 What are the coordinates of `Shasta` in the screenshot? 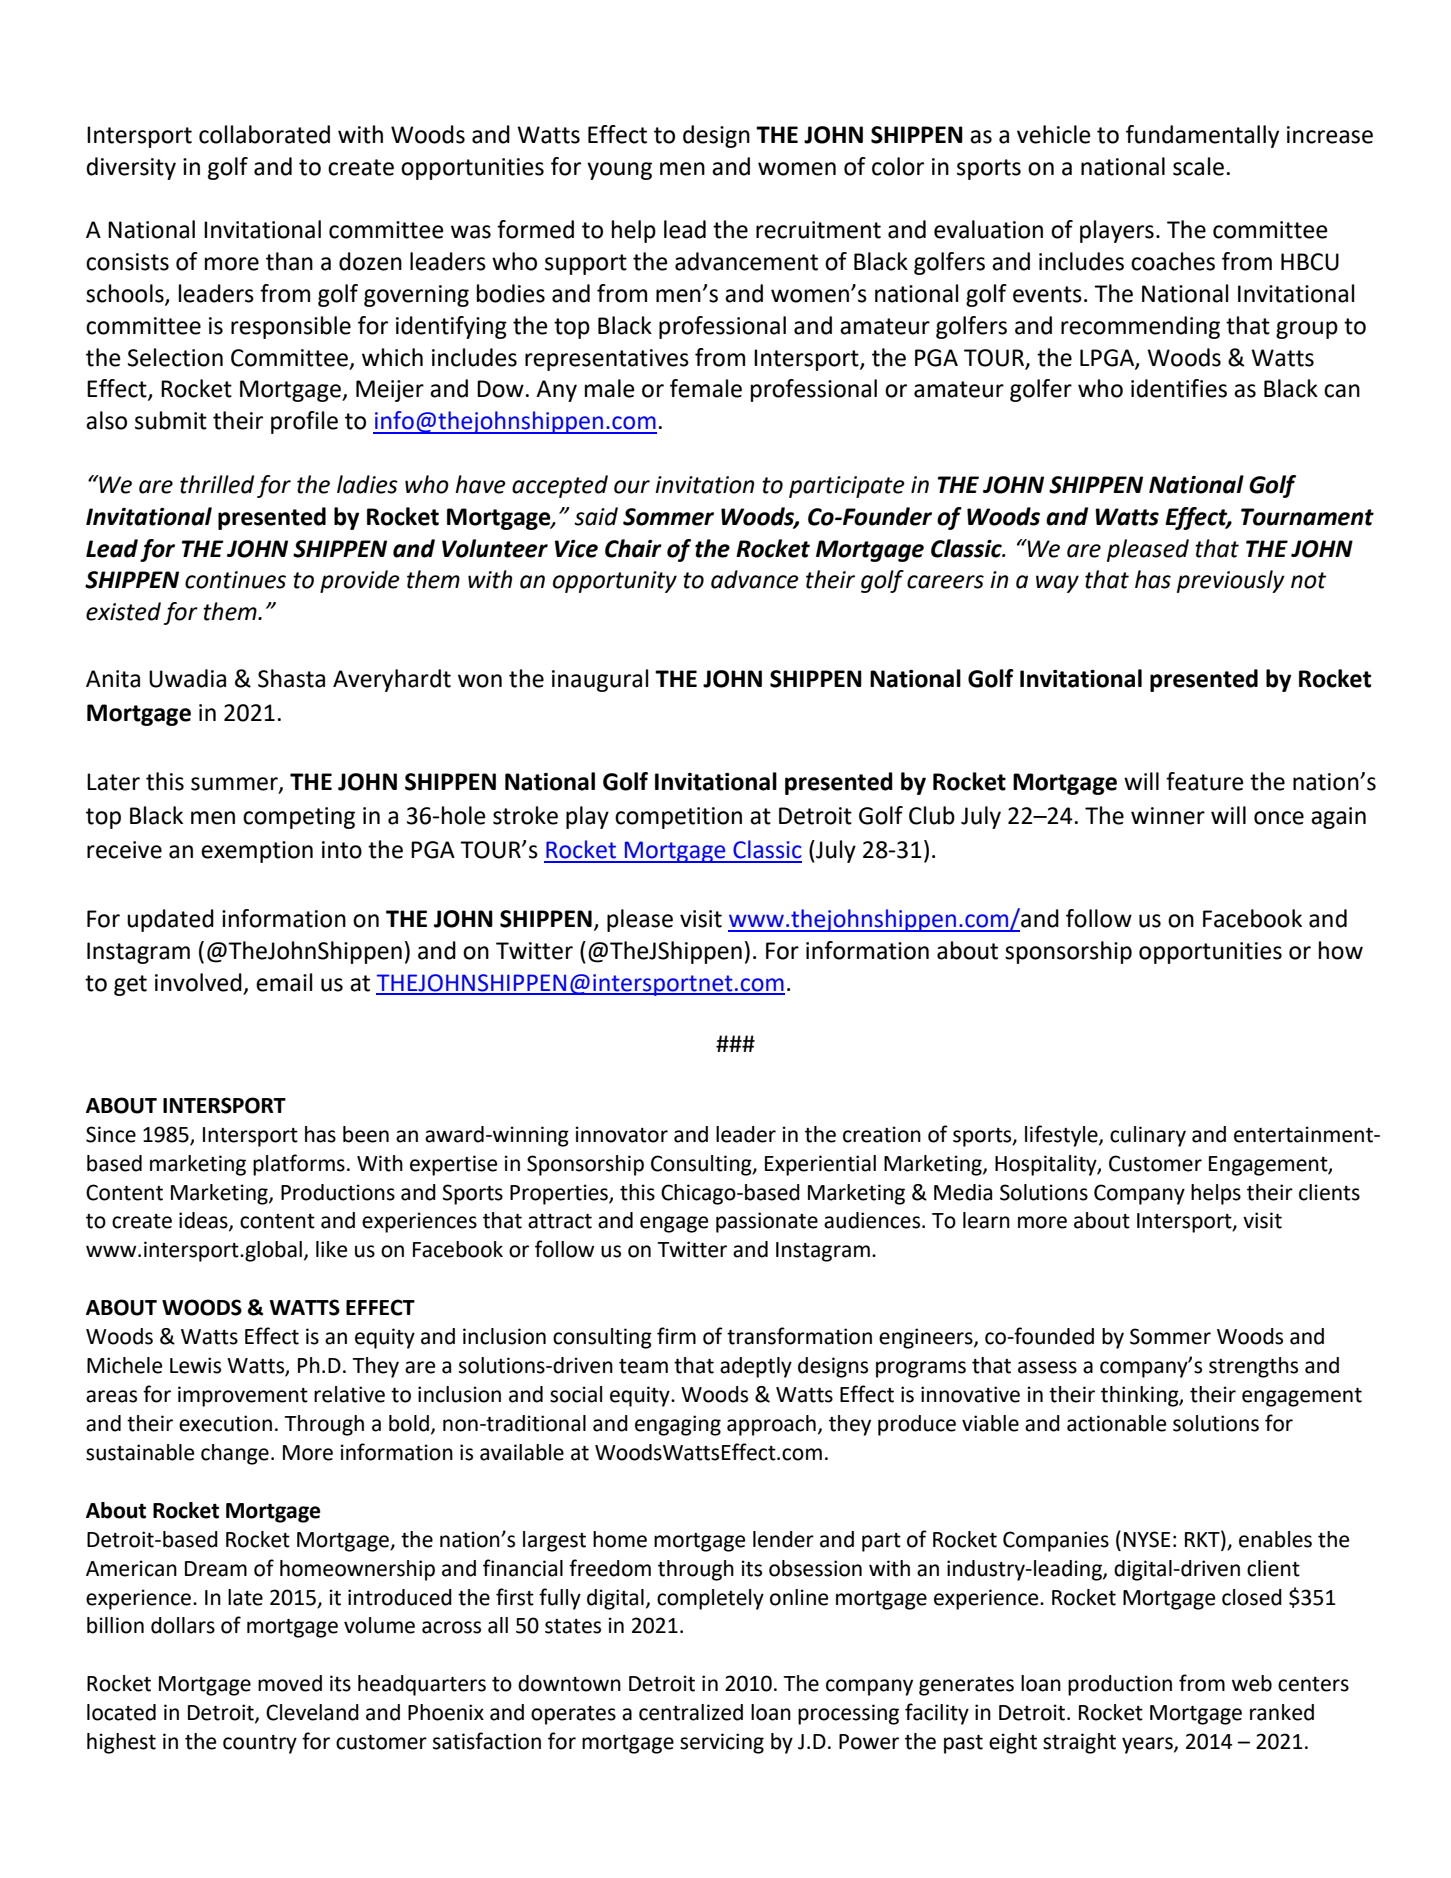 It's located at (291, 678).
